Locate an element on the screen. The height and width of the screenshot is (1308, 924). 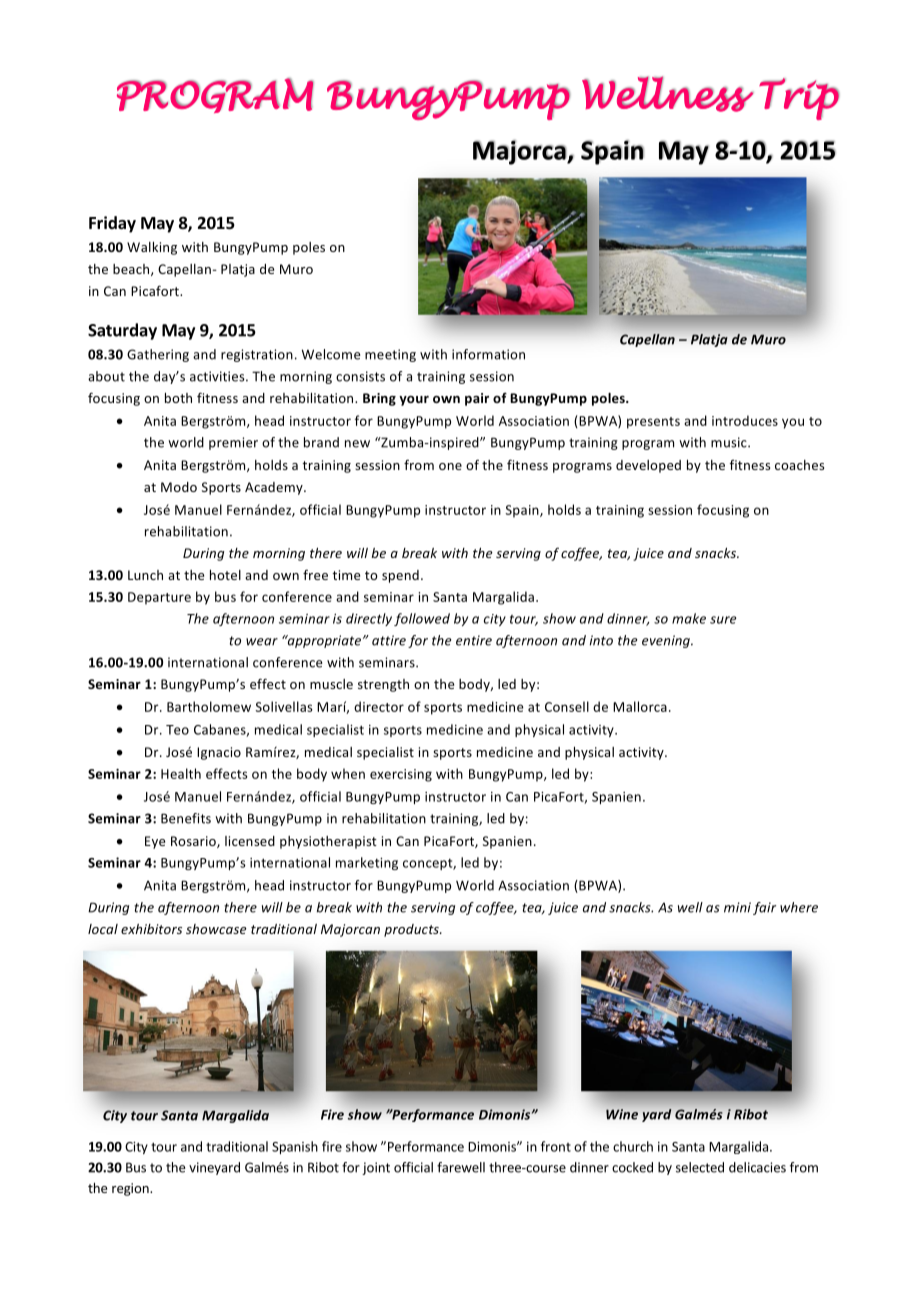
Modo is located at coordinates (179, 487).
